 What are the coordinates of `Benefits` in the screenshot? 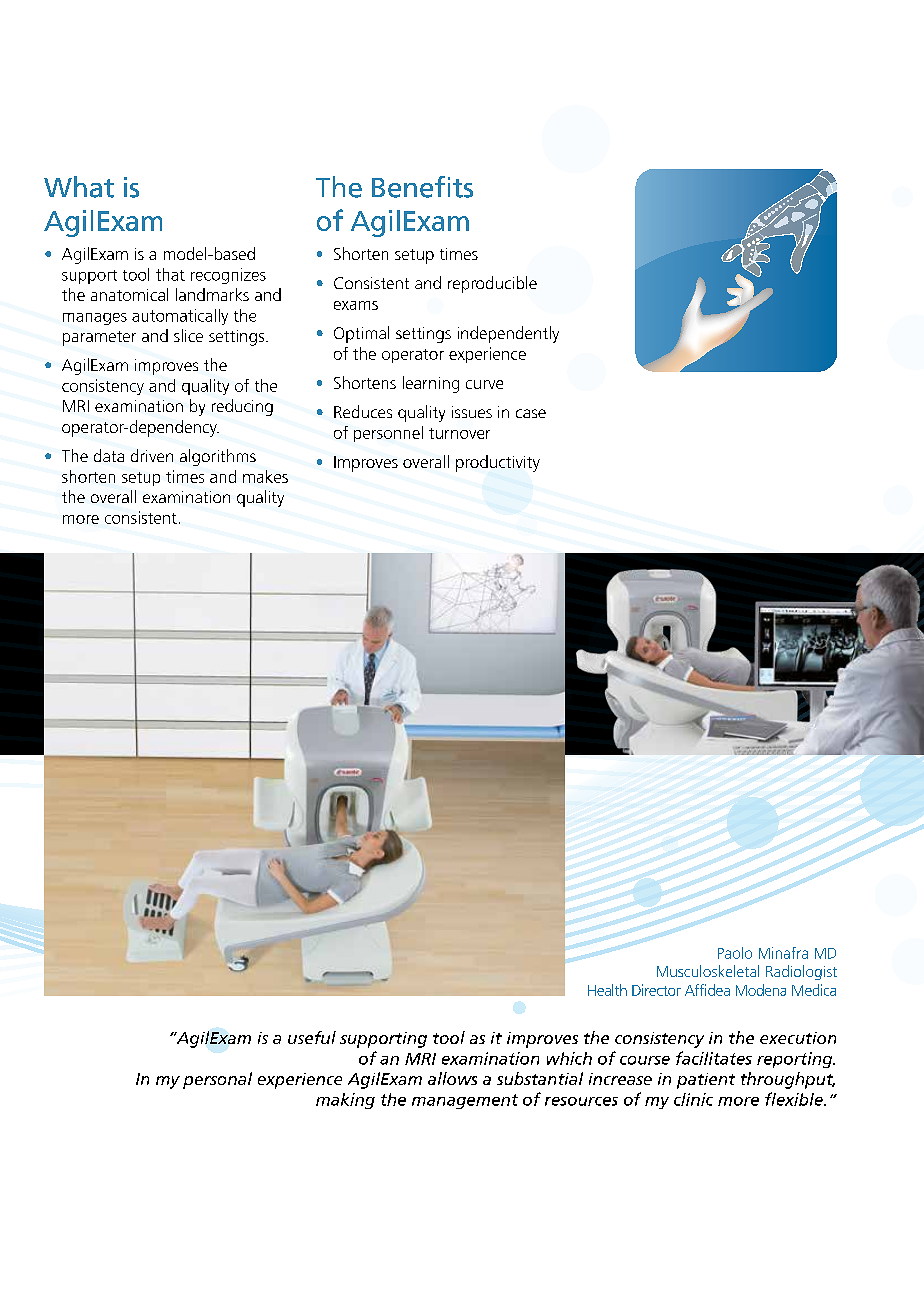 It's located at (422, 187).
